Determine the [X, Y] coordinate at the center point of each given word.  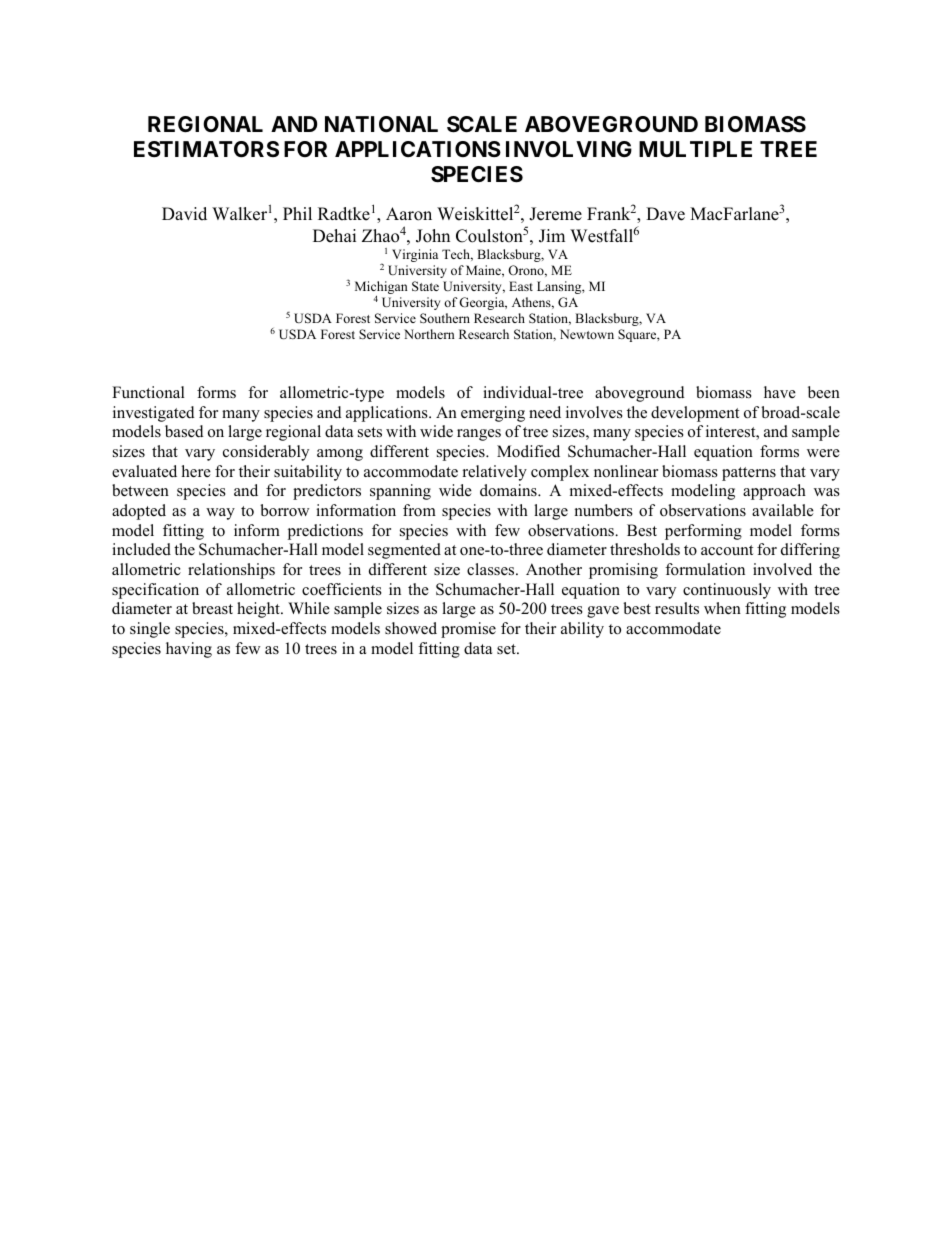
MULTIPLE [695, 149]
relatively [495, 473]
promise [468, 630]
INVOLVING [569, 149]
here [196, 471]
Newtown [587, 334]
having [189, 650]
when [722, 608]
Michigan [381, 289]
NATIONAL [381, 124]
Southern [445, 318]
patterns [749, 474]
